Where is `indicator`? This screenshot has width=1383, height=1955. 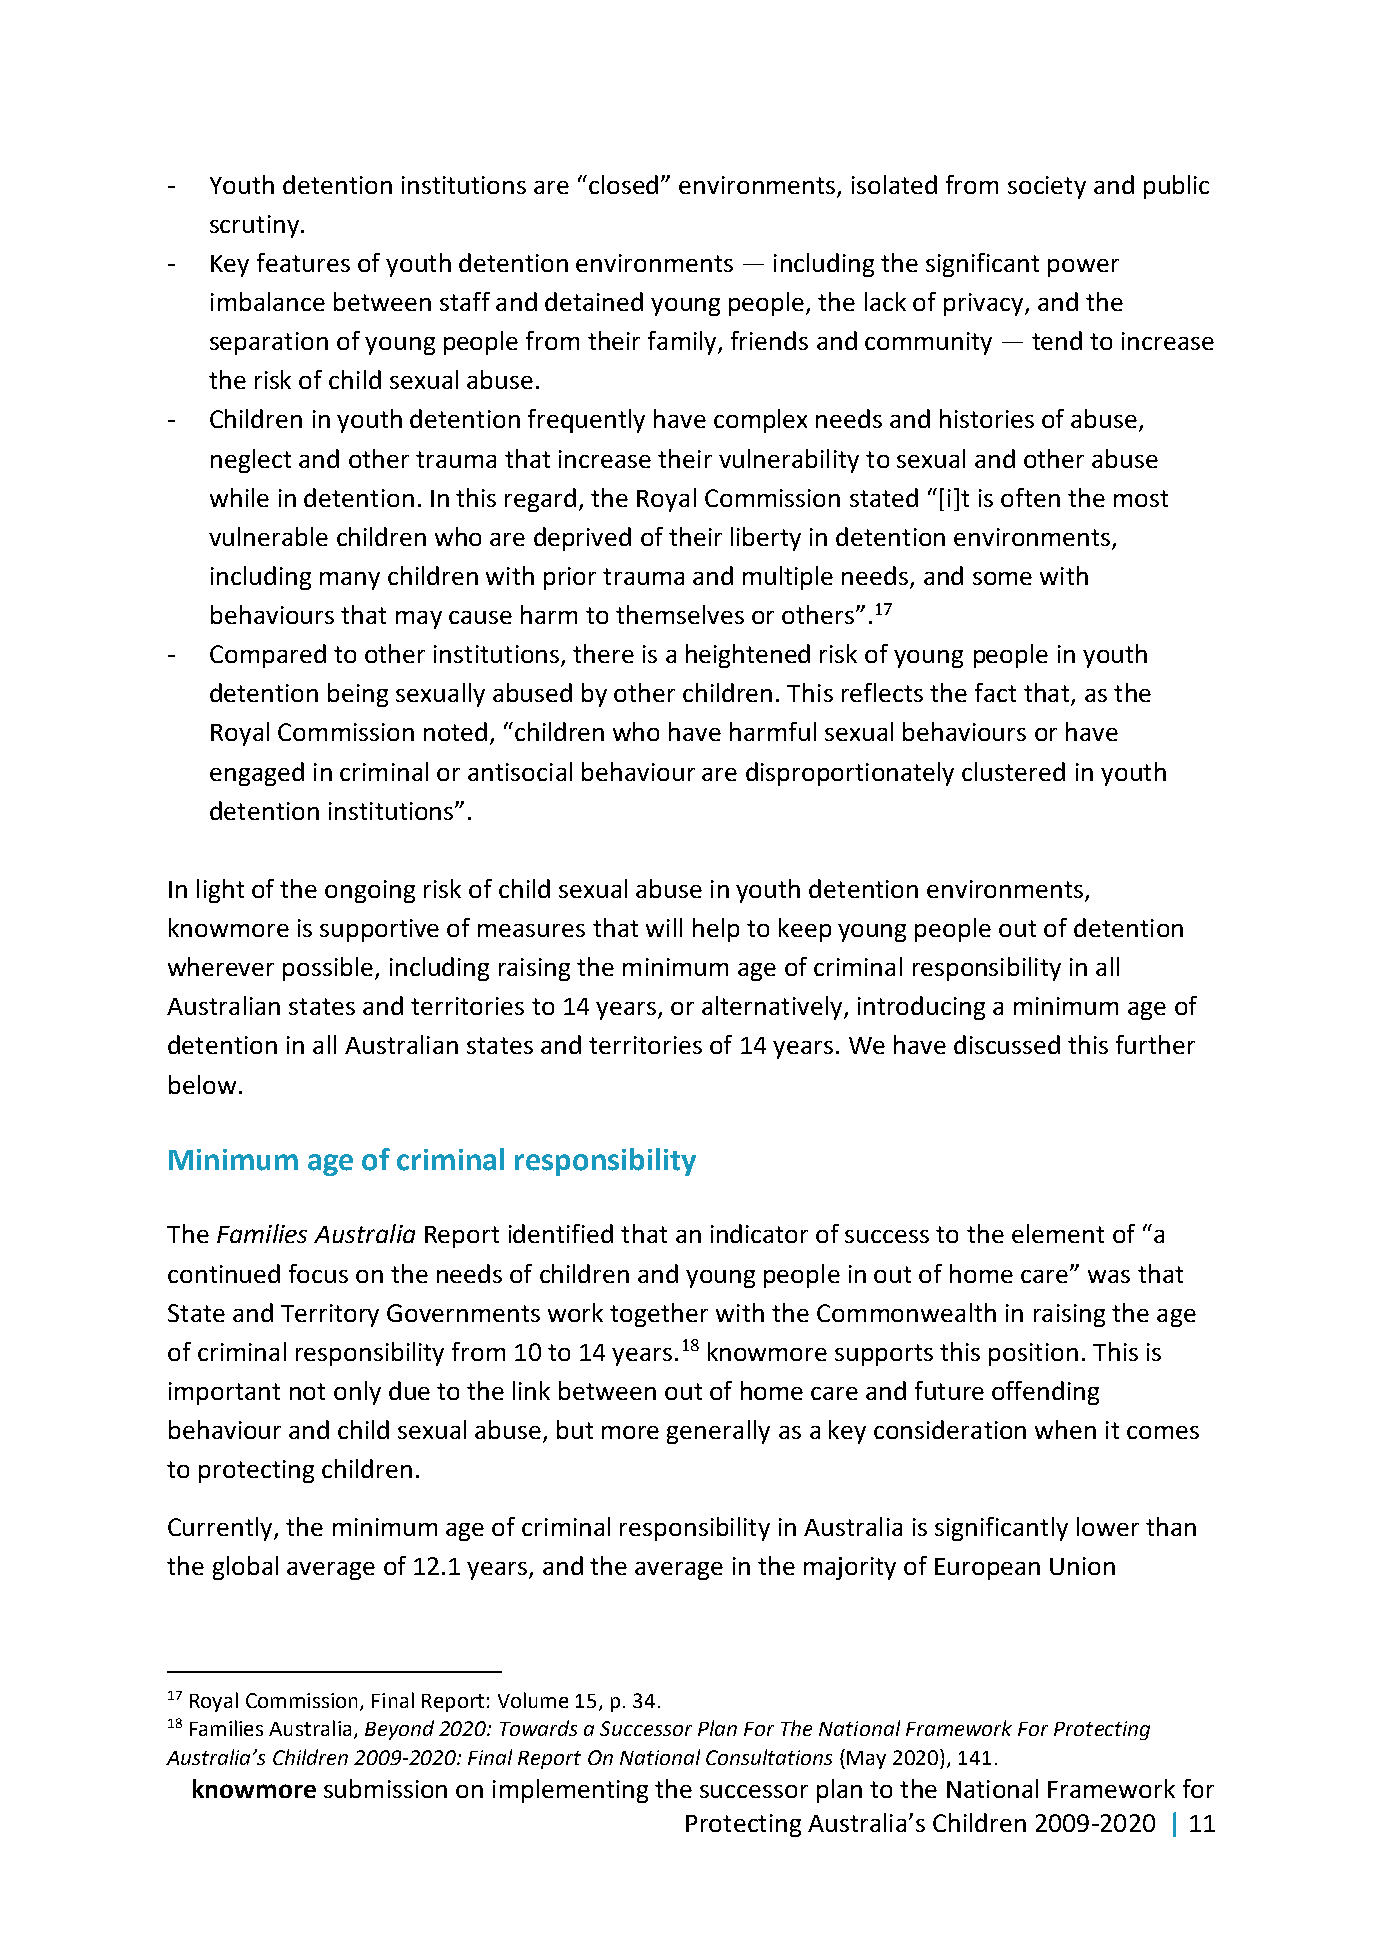 indicator is located at coordinates (759, 1233).
